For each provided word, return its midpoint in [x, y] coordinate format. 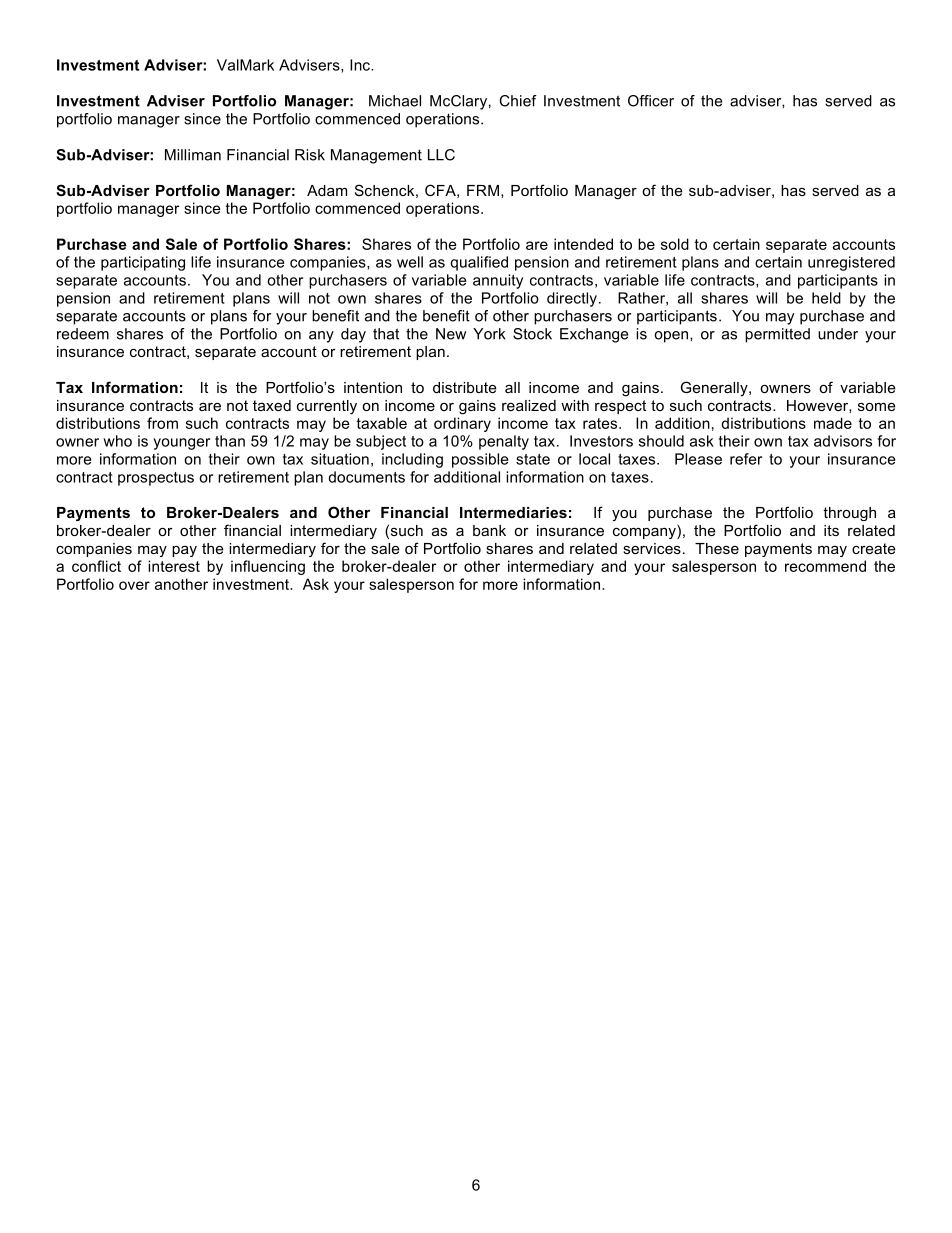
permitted [777, 335]
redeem [83, 334]
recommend [825, 566]
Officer [651, 101]
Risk [310, 155]
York [489, 334]
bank [489, 530]
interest [174, 566]
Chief [518, 101]
